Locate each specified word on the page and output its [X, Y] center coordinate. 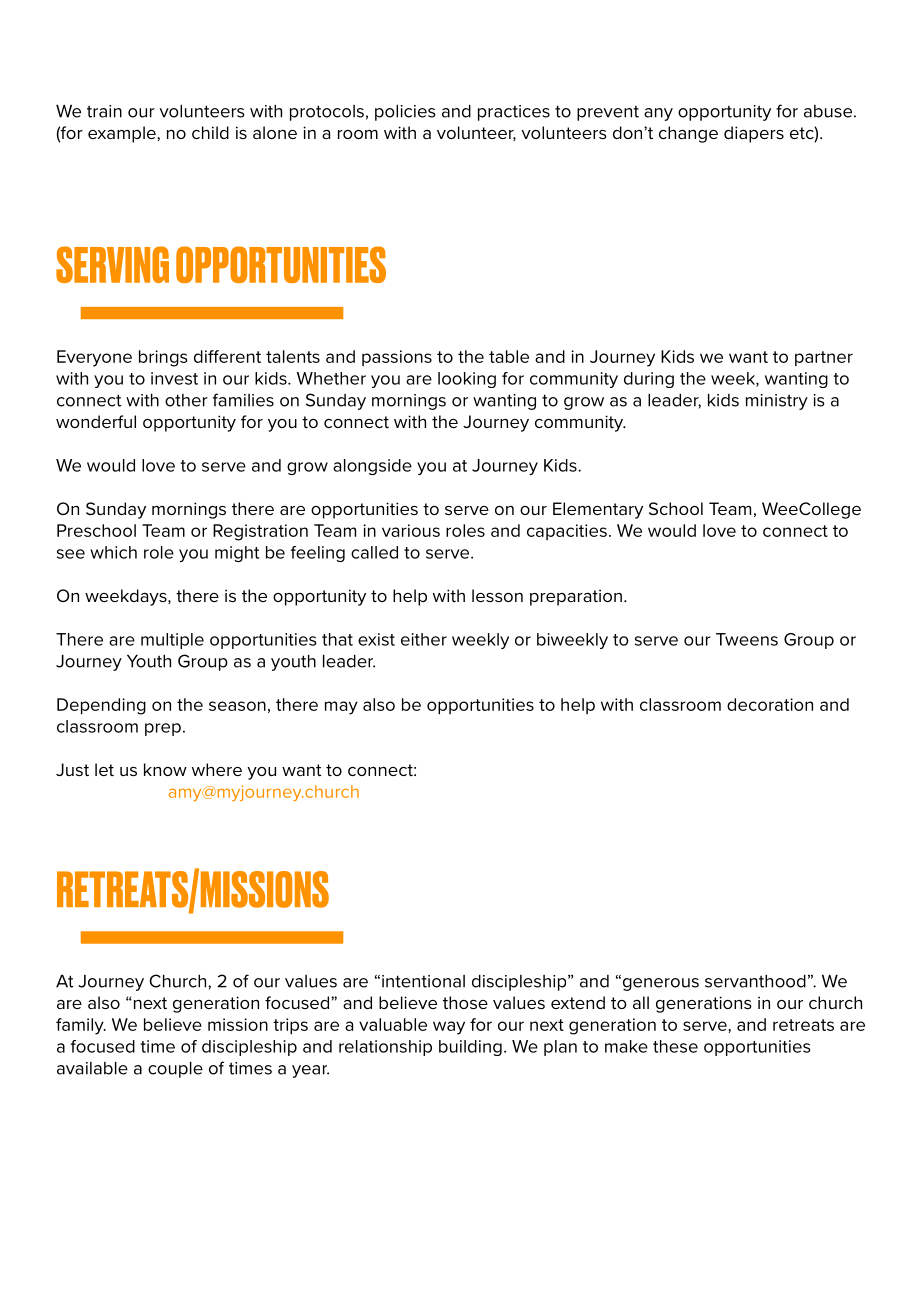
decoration [770, 704]
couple [175, 1070]
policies [405, 113]
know [165, 769]
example [123, 134]
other [186, 400]
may [341, 708]
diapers [754, 134]
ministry [777, 402]
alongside [372, 467]
